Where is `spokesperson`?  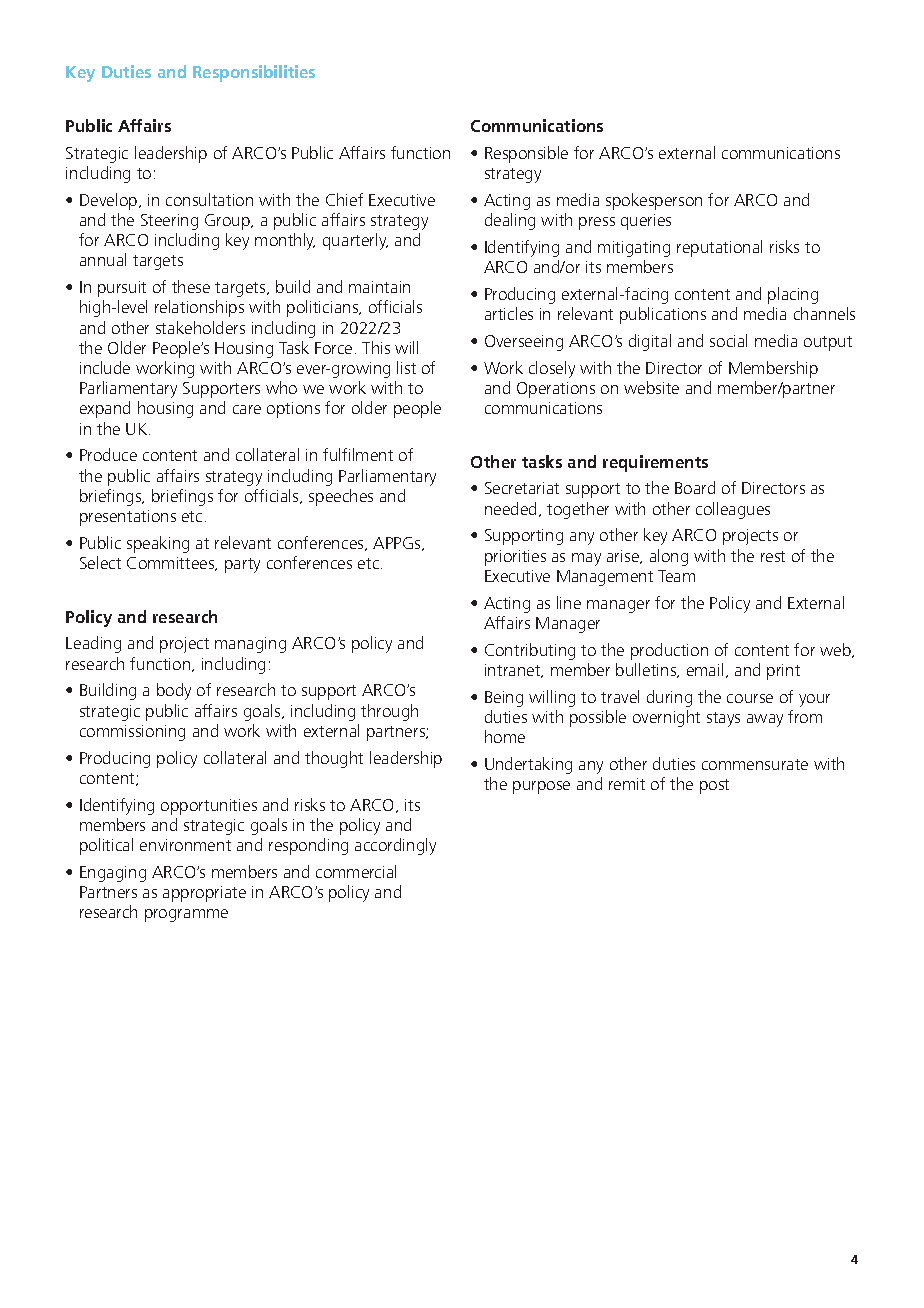 spokesperson is located at coordinates (654, 201).
